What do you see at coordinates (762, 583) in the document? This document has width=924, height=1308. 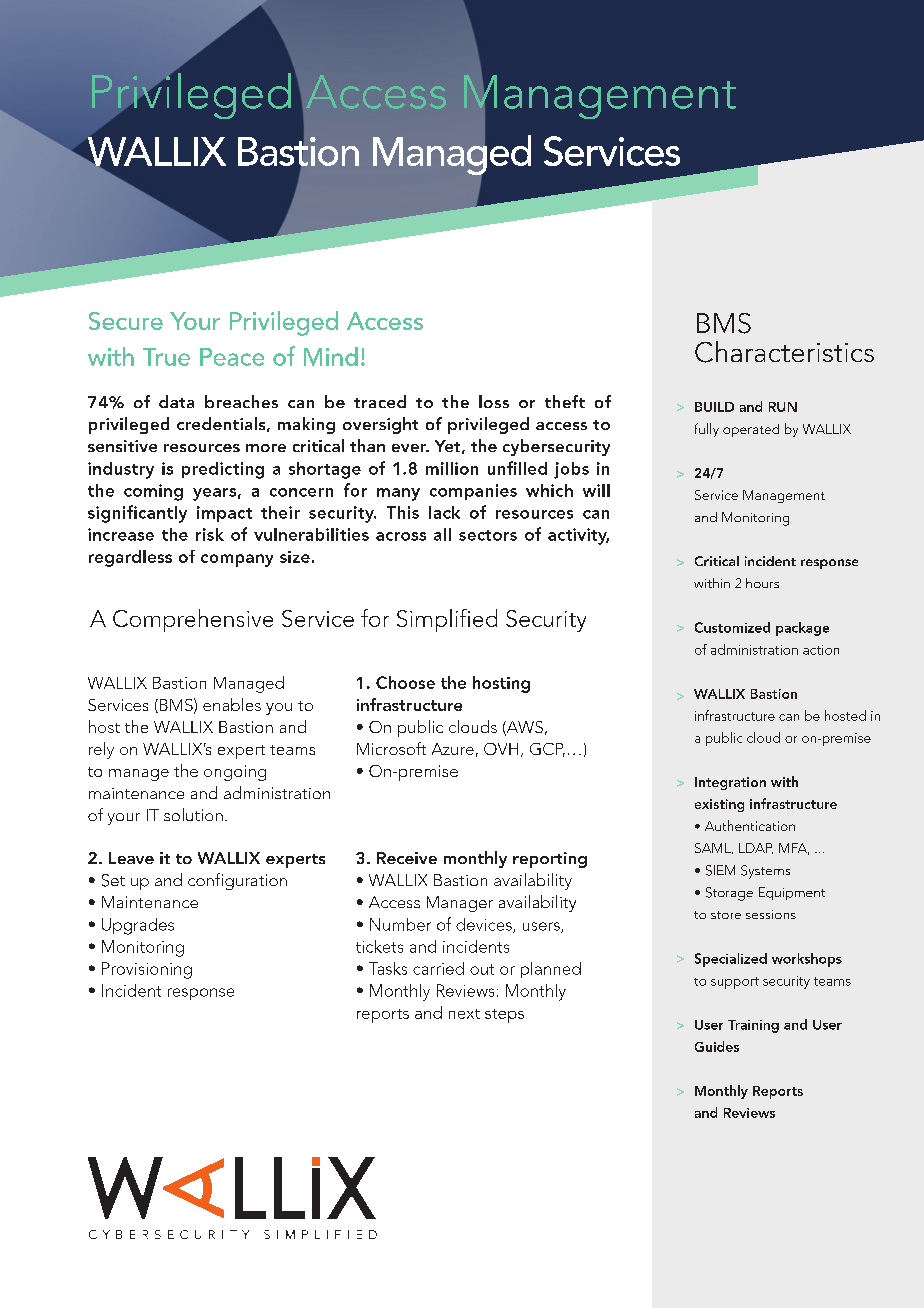 I see `hours` at bounding box center [762, 583].
